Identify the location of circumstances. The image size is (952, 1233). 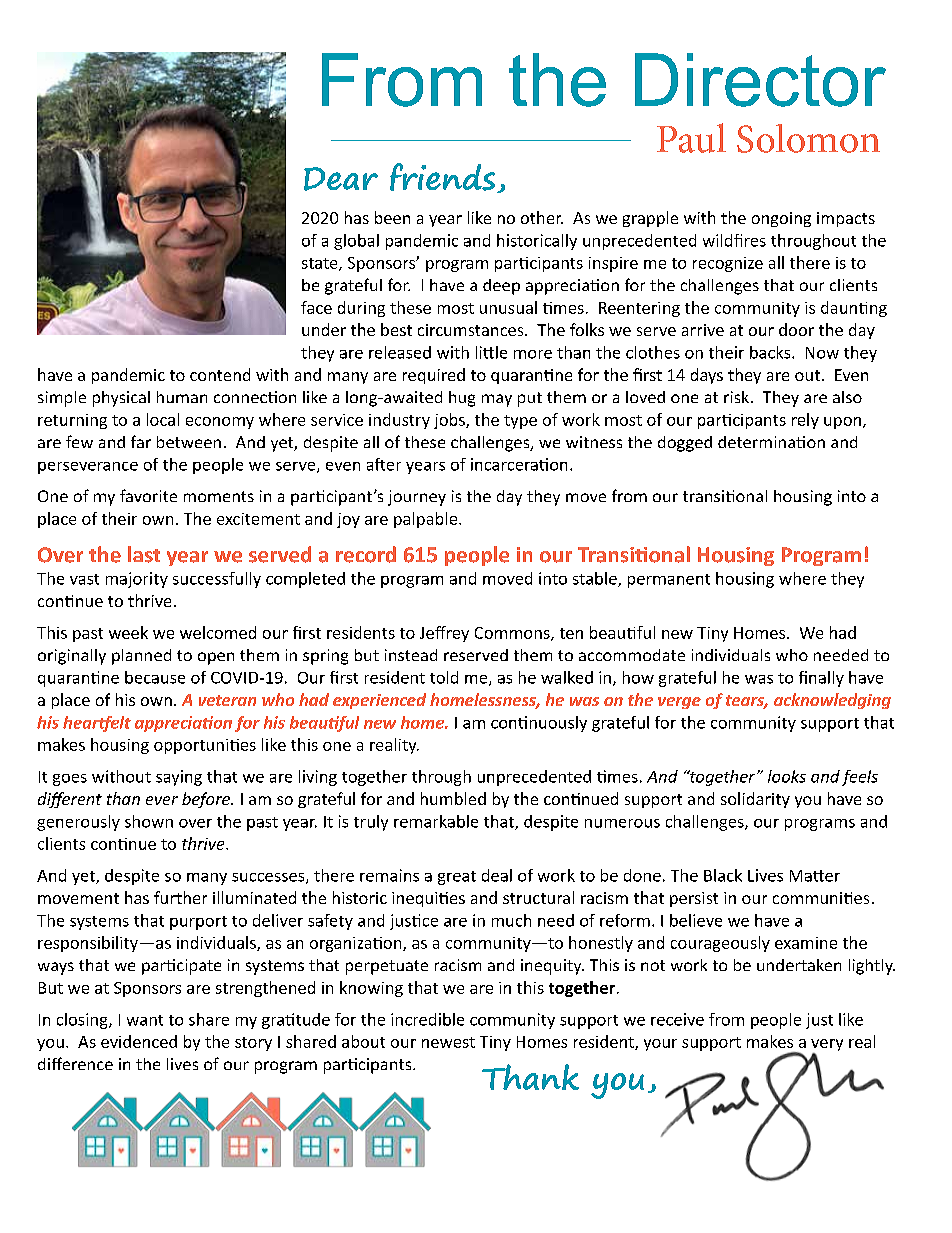
(472, 330).
